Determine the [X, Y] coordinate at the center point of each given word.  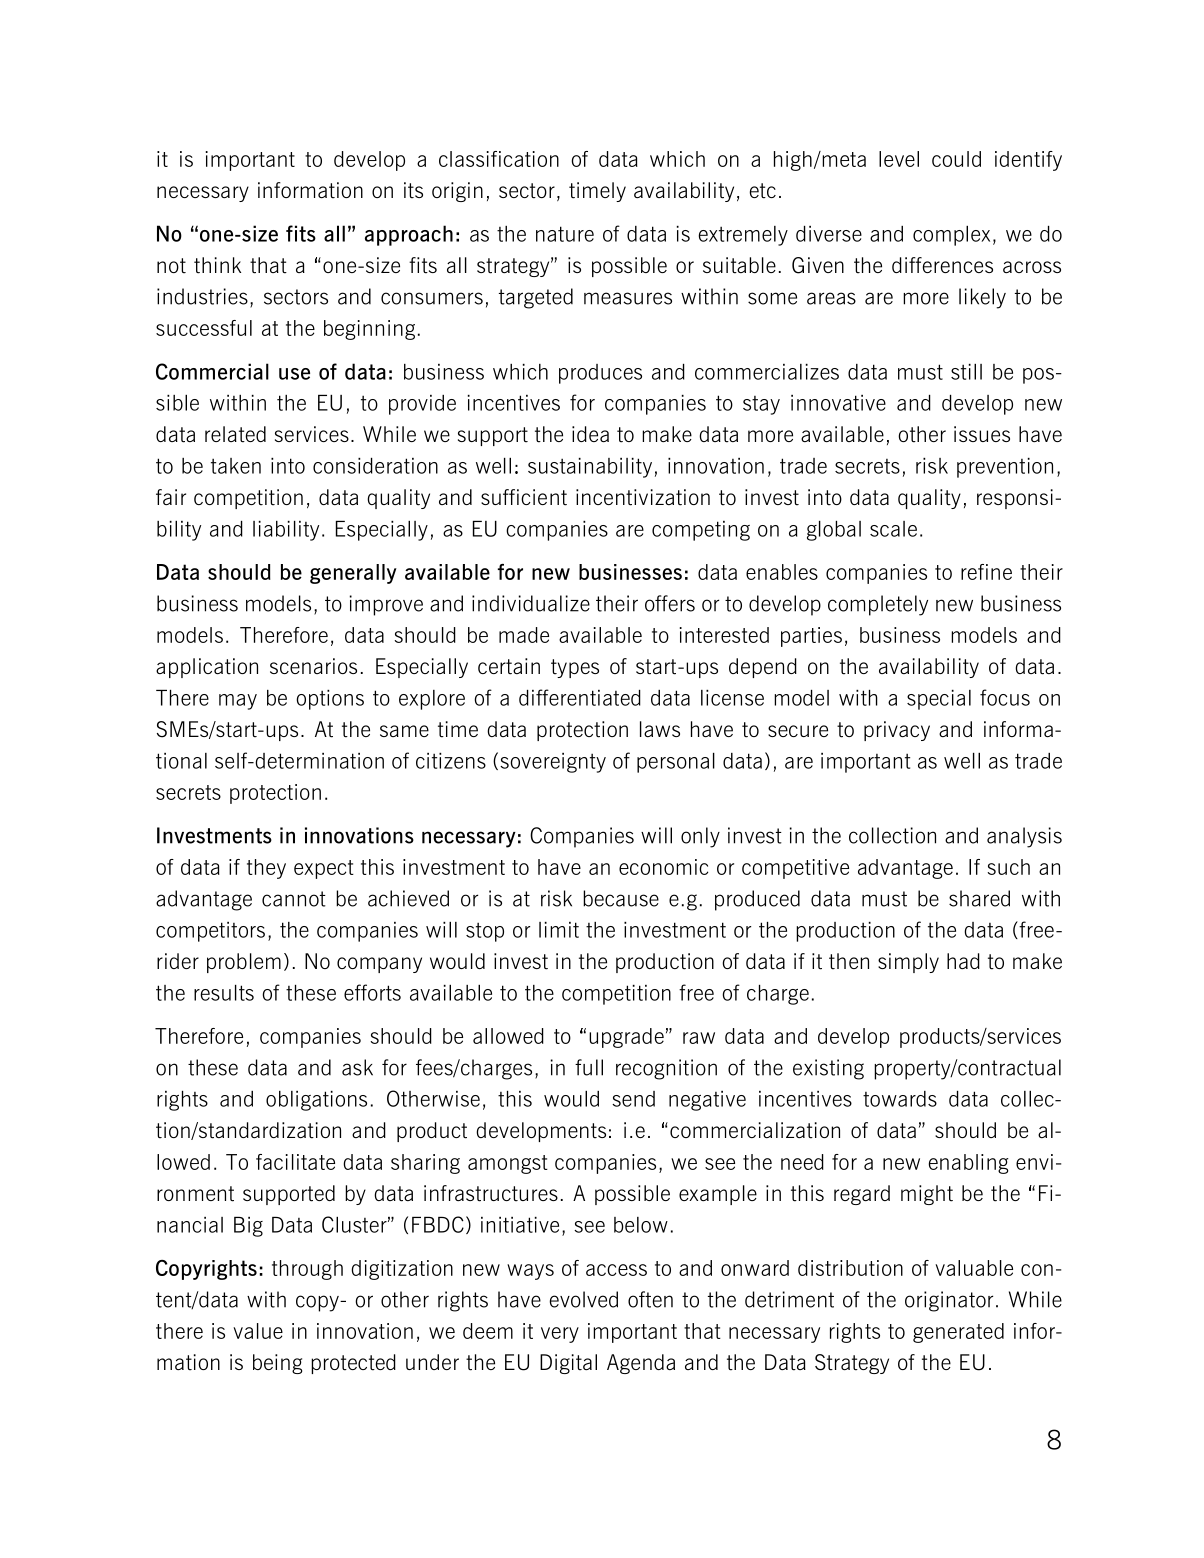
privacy [897, 731]
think [217, 265]
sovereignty [553, 763]
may [238, 702]
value [258, 1331]
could [956, 159]
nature [565, 234]
